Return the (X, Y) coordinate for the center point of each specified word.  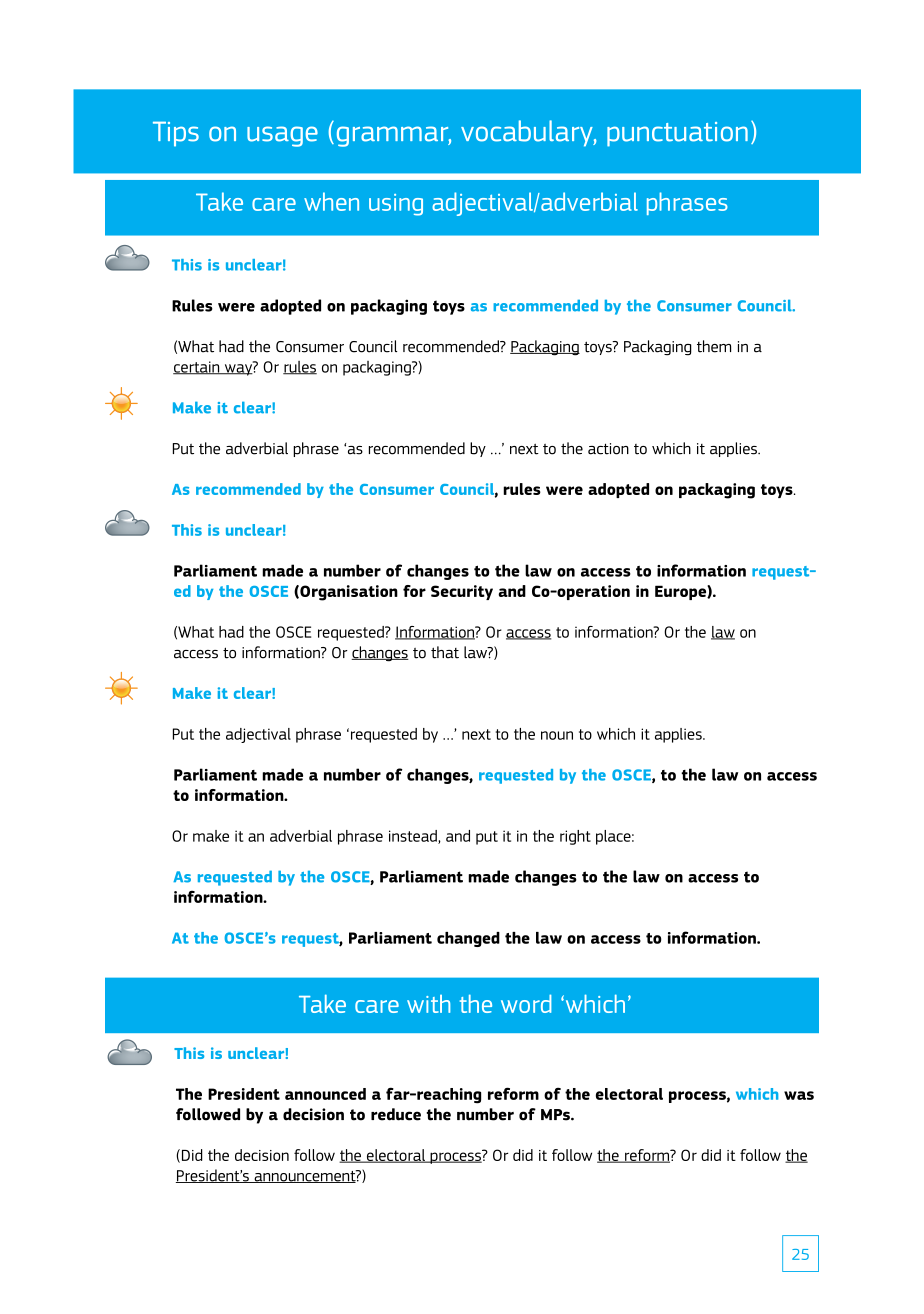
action (608, 449)
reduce (396, 1114)
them (714, 346)
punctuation (677, 134)
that (445, 652)
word (526, 1003)
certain (197, 368)
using (396, 205)
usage (282, 136)
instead (414, 837)
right (575, 837)
